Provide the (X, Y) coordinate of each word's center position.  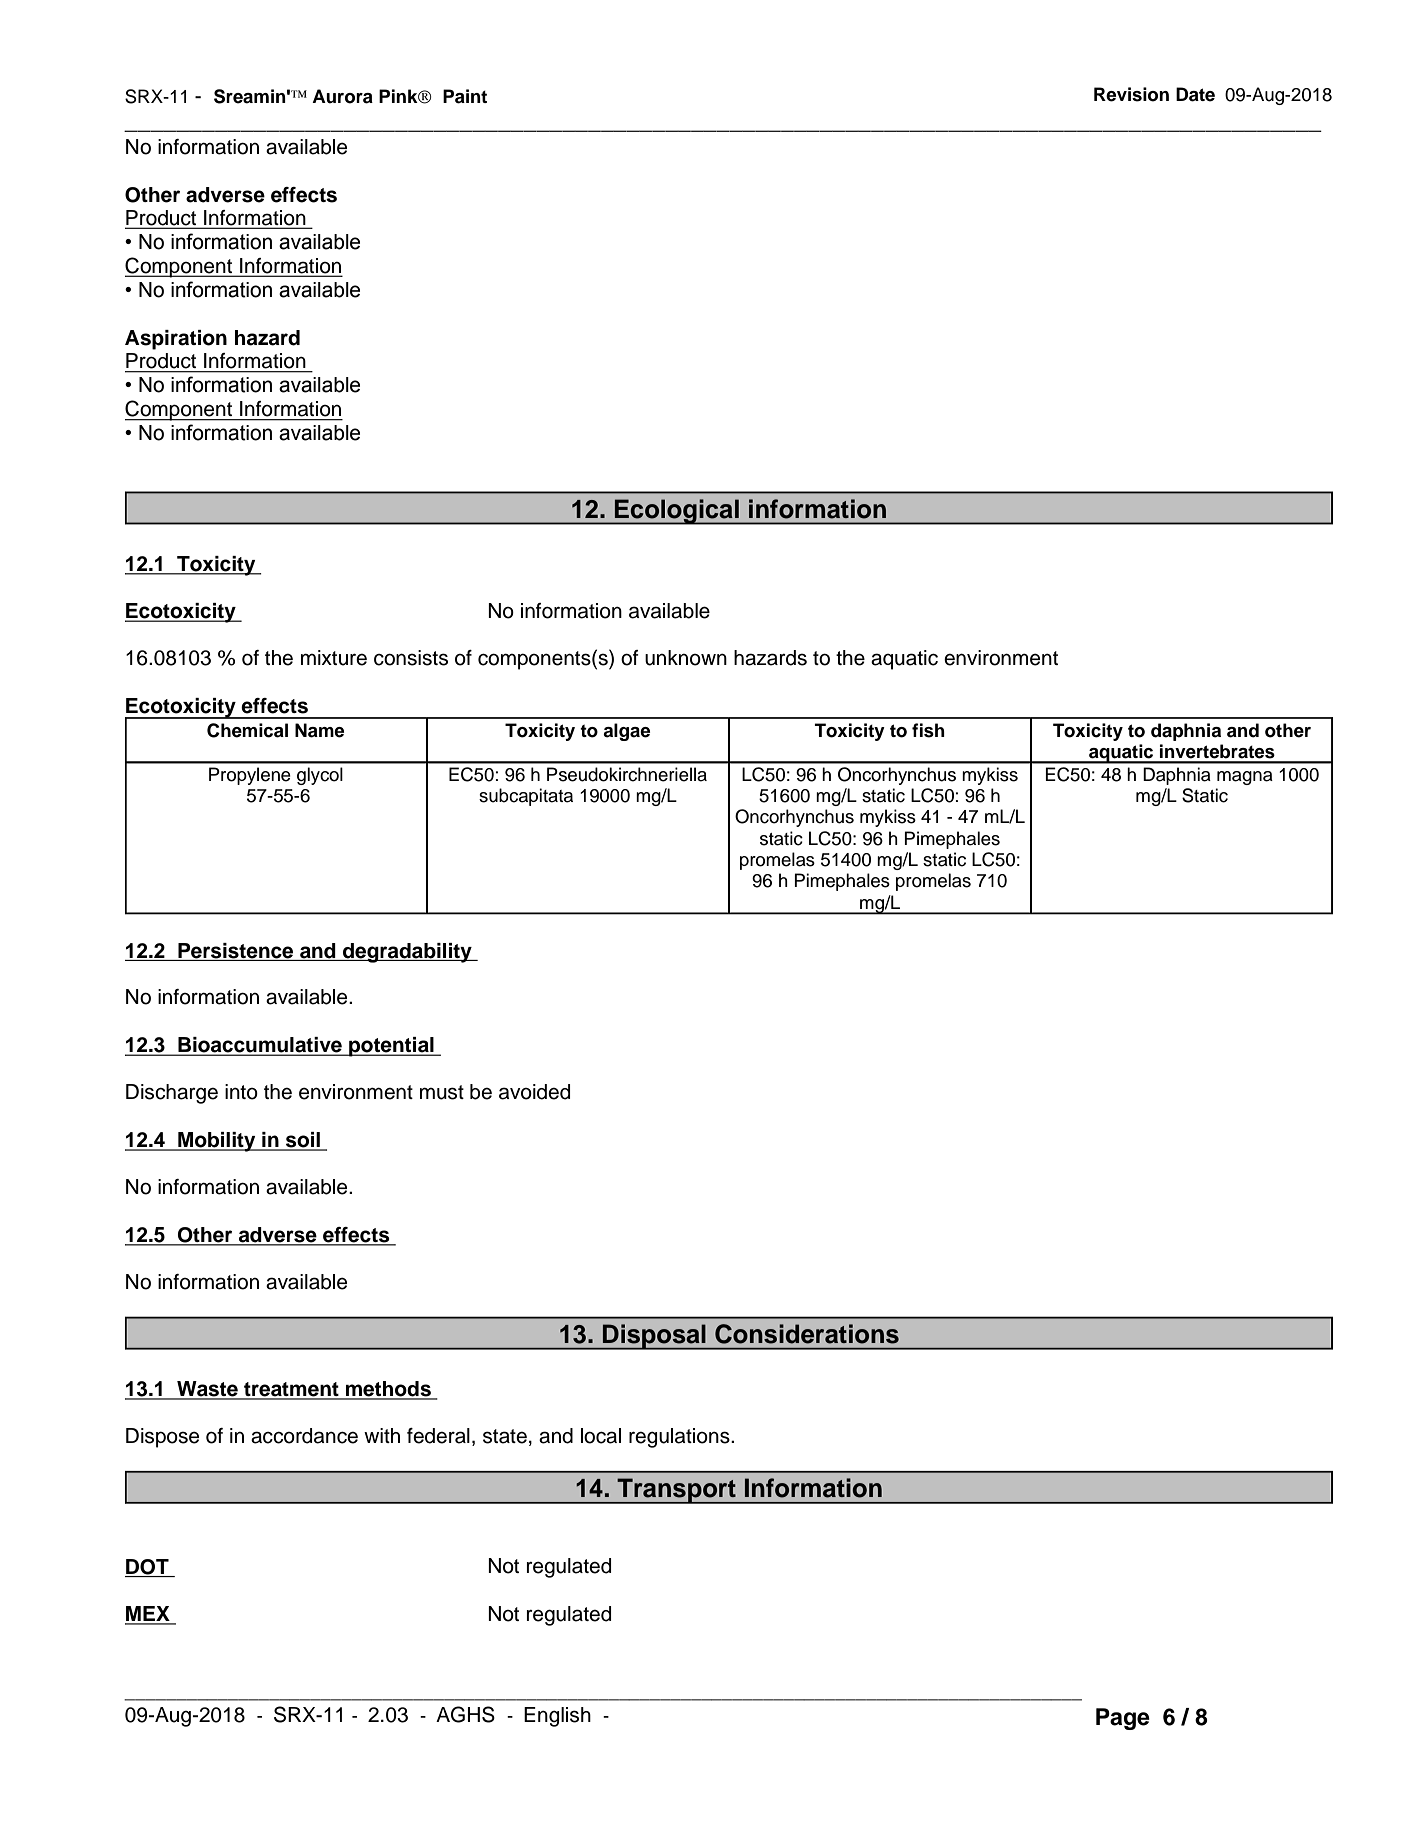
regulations (680, 1438)
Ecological (677, 512)
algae (626, 732)
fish (928, 730)
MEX (148, 1615)
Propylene (250, 776)
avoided (534, 1092)
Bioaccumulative (260, 1046)
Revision (1131, 94)
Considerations (807, 1334)
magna (1245, 778)
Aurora (342, 96)
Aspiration (176, 340)
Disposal (654, 1337)
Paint (465, 96)
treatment (291, 1390)
